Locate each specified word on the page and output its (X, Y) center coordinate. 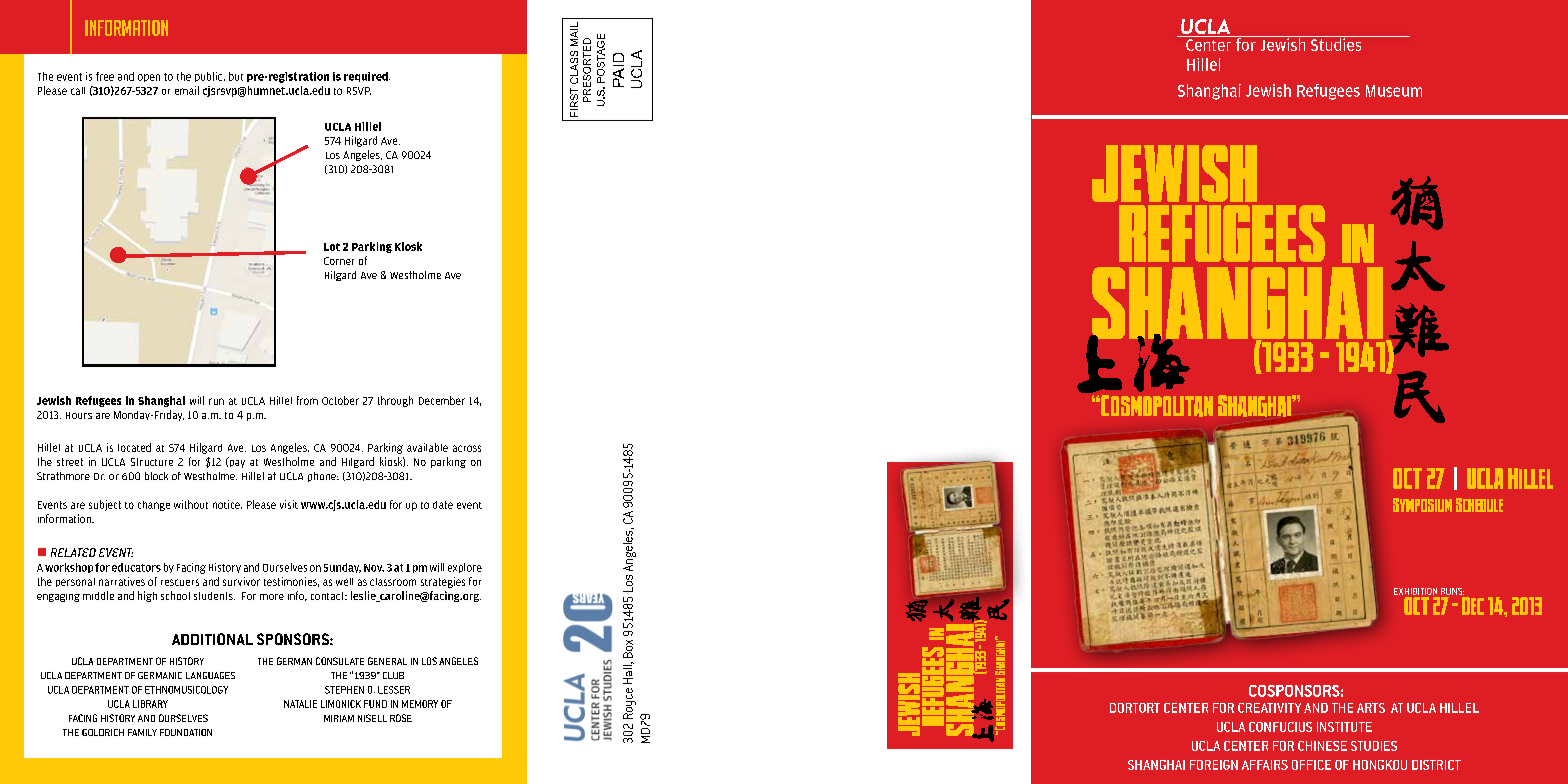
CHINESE (1322, 746)
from (307, 400)
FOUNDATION (186, 732)
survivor (241, 581)
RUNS (1452, 591)
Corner (339, 261)
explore (465, 568)
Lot (332, 247)
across (467, 448)
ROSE (401, 718)
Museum (1394, 91)
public (210, 77)
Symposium (1422, 505)
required (367, 77)
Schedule (1479, 505)
